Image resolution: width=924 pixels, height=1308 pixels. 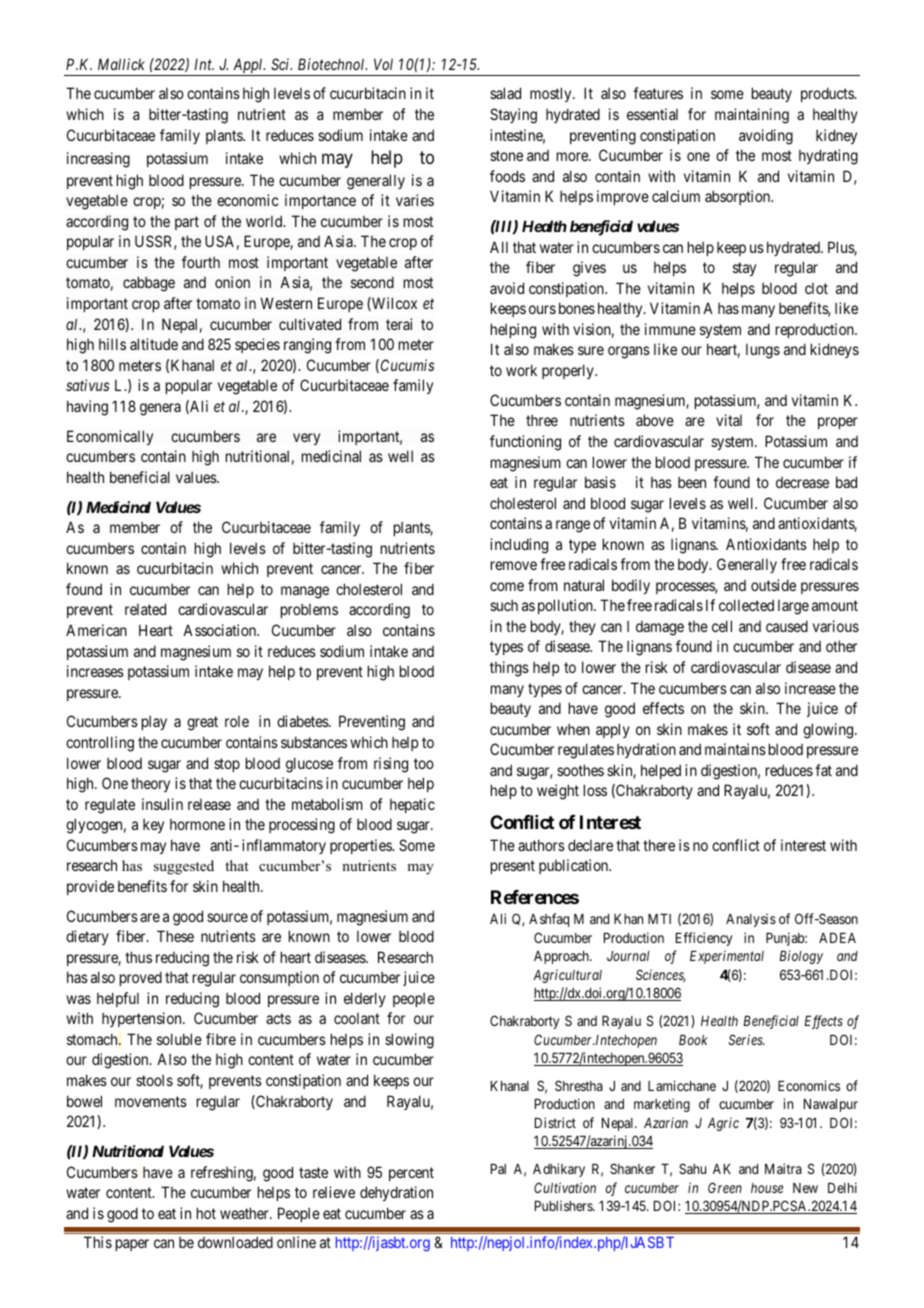 What do you see at coordinates (509, 669) in the screenshot?
I see `things` at bounding box center [509, 669].
